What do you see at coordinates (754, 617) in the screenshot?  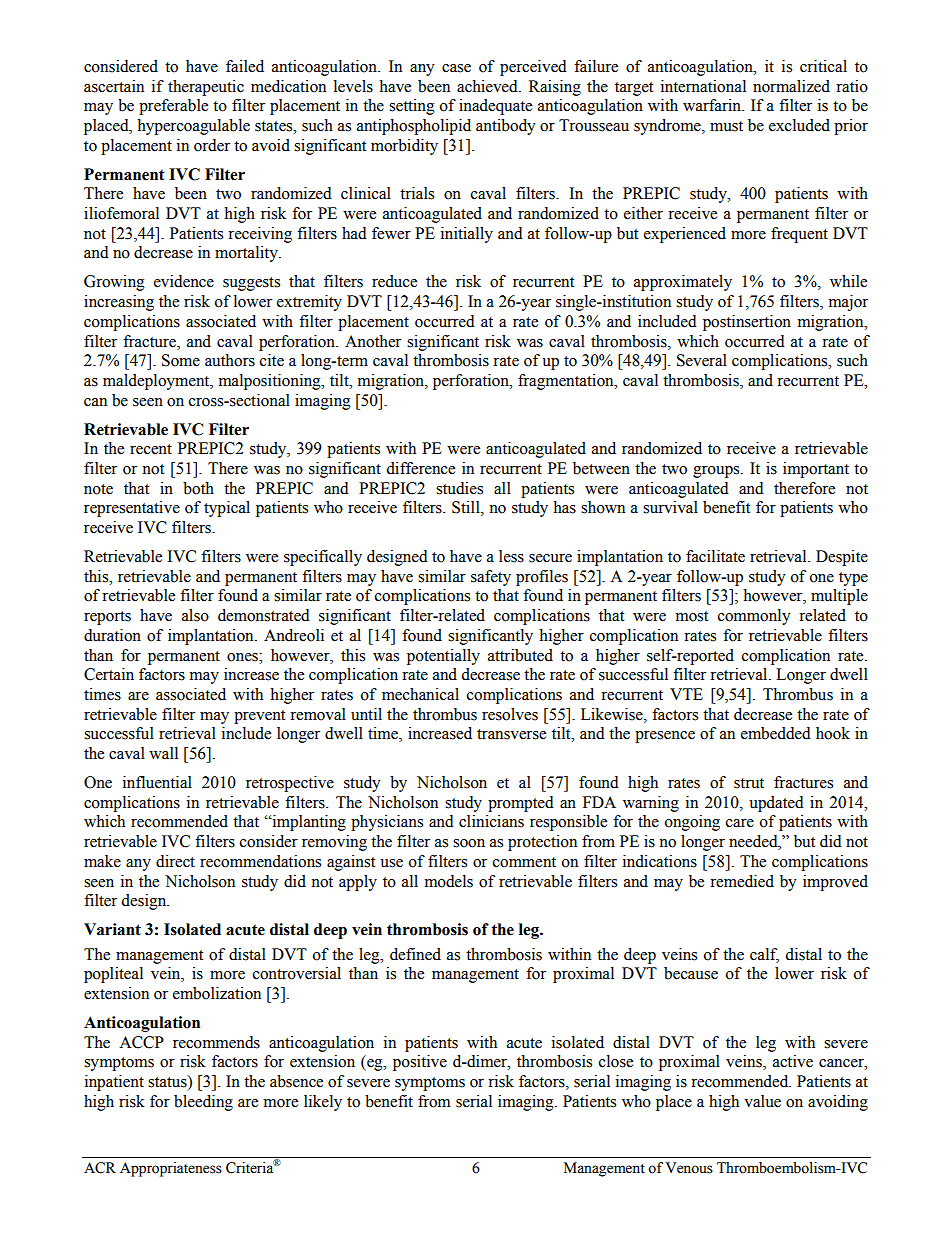 I see `commonly` at bounding box center [754, 617].
